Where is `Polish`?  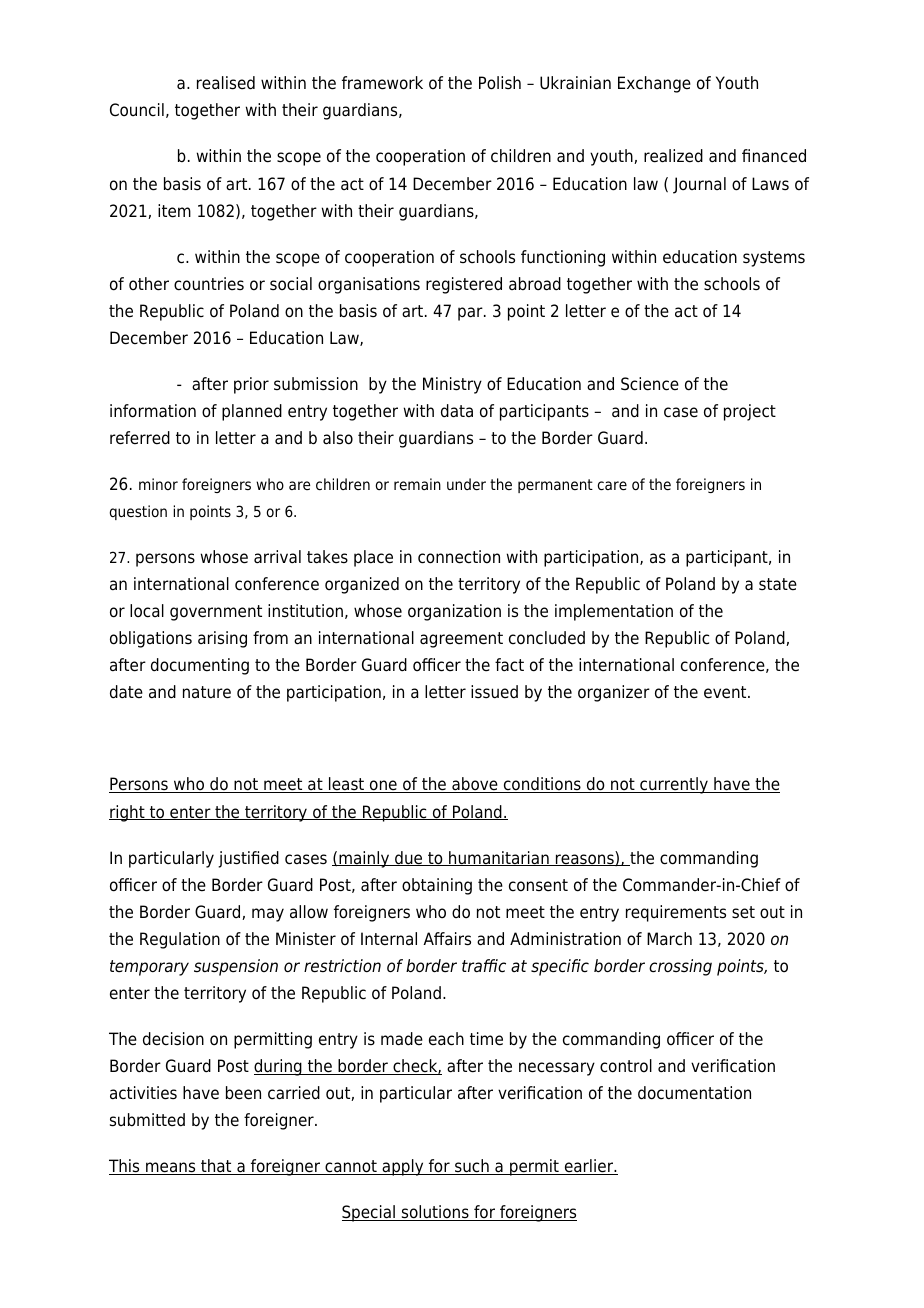 Polish is located at coordinates (500, 83).
